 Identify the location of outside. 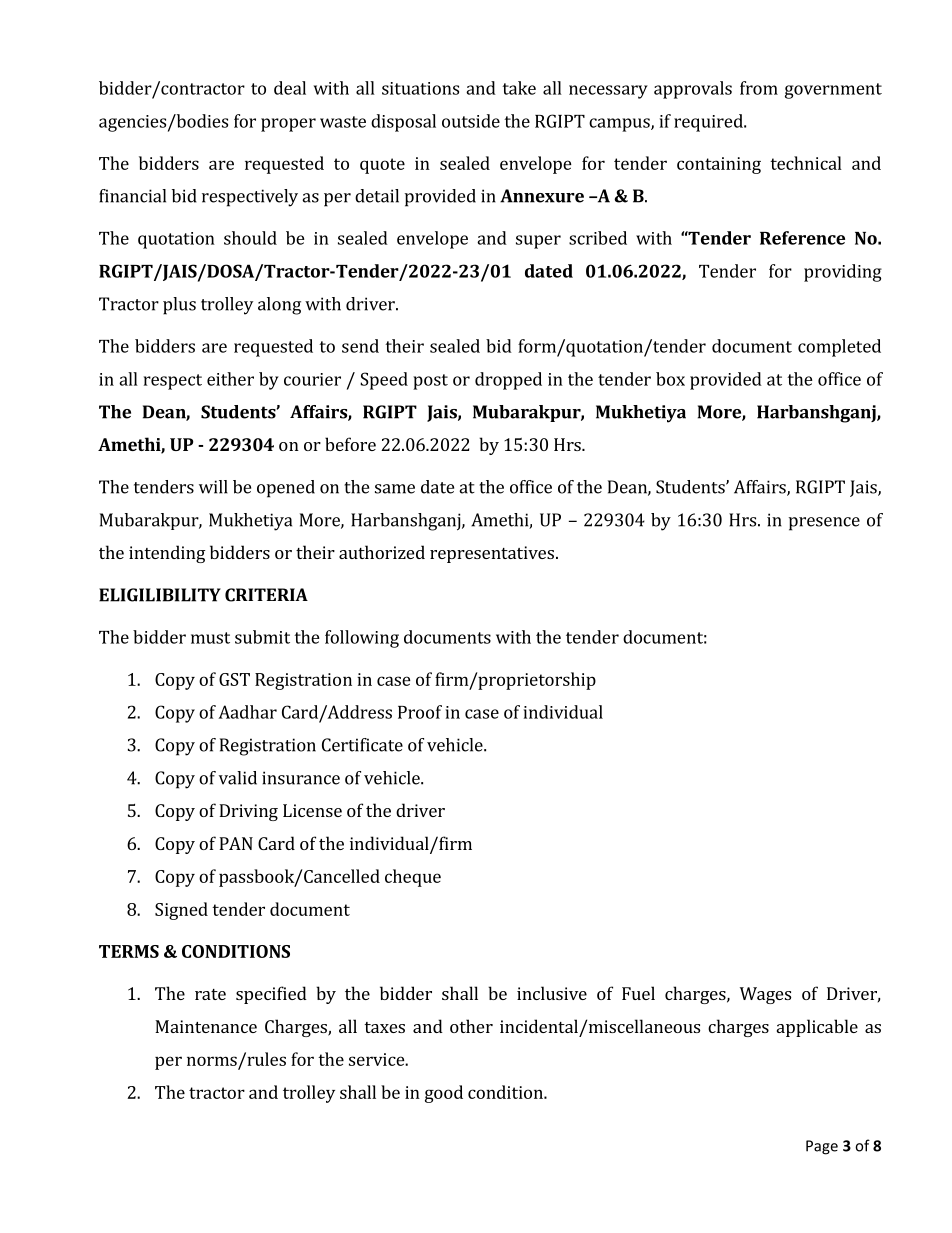
(471, 121).
